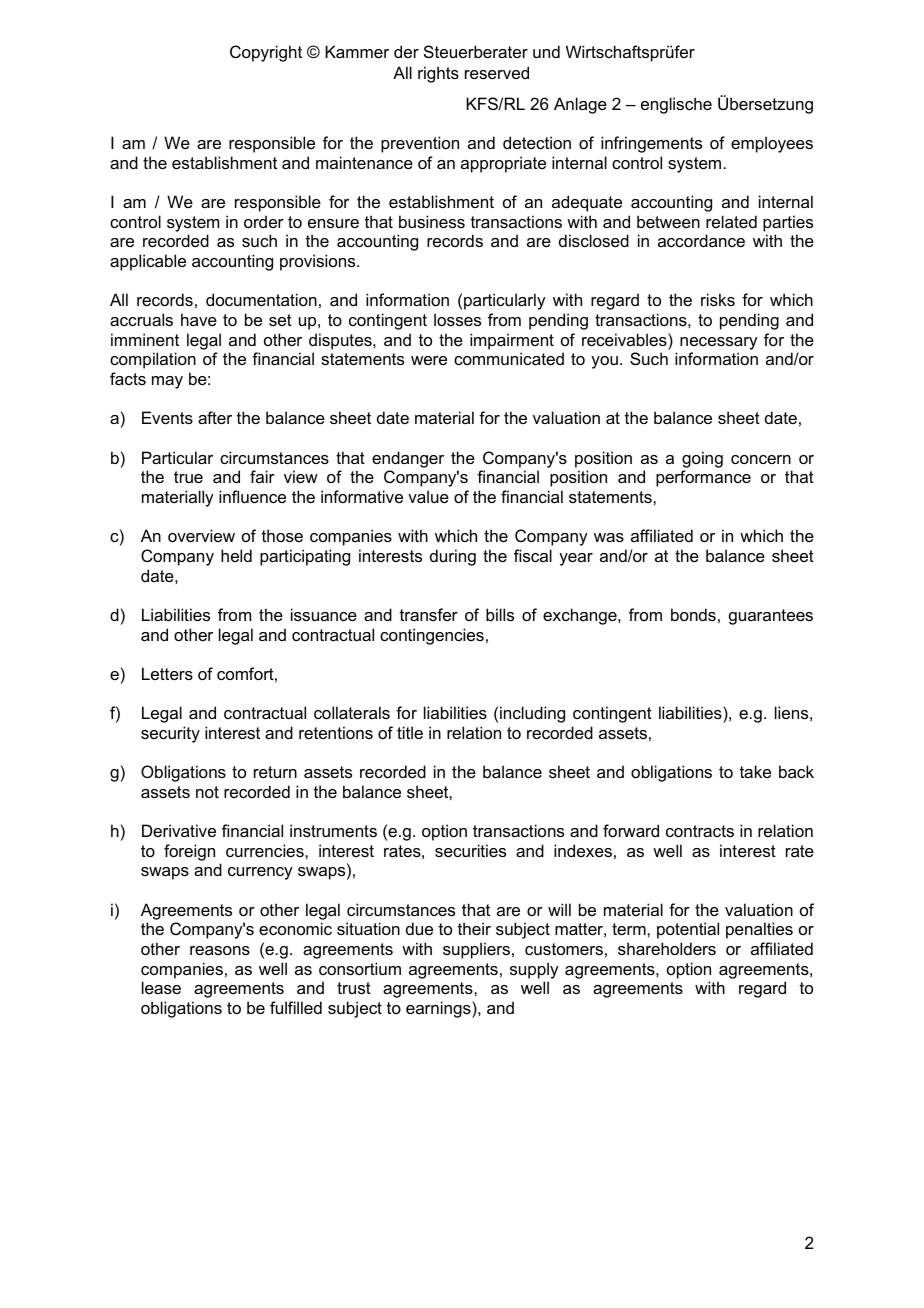 The width and height of the document is (924, 1308). What do you see at coordinates (453, 557) in the document?
I see `during` at bounding box center [453, 557].
